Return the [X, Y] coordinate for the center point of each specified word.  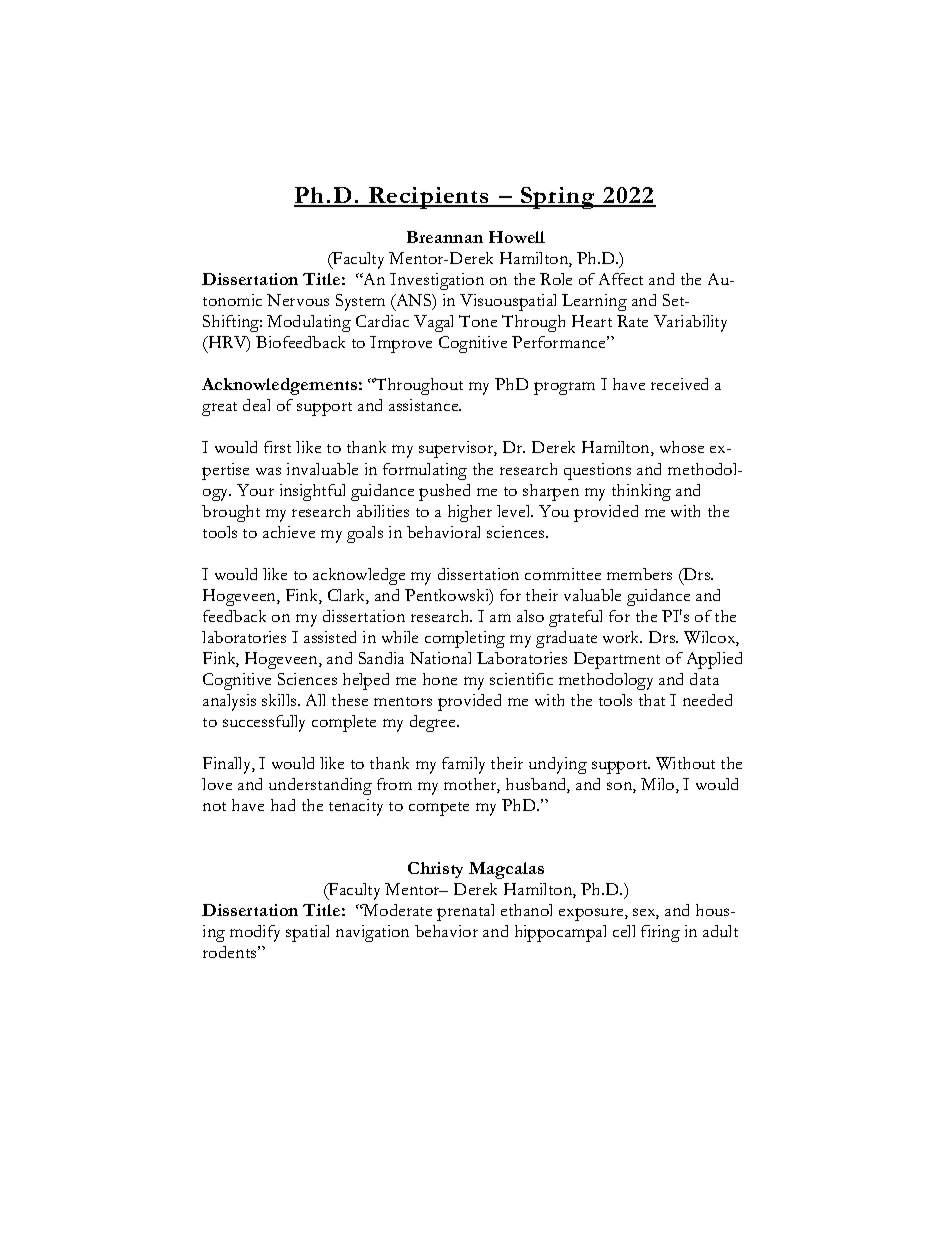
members [639, 574]
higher [470, 513]
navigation [372, 933]
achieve [289, 532]
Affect [621, 279]
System [360, 302]
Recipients [429, 198]
